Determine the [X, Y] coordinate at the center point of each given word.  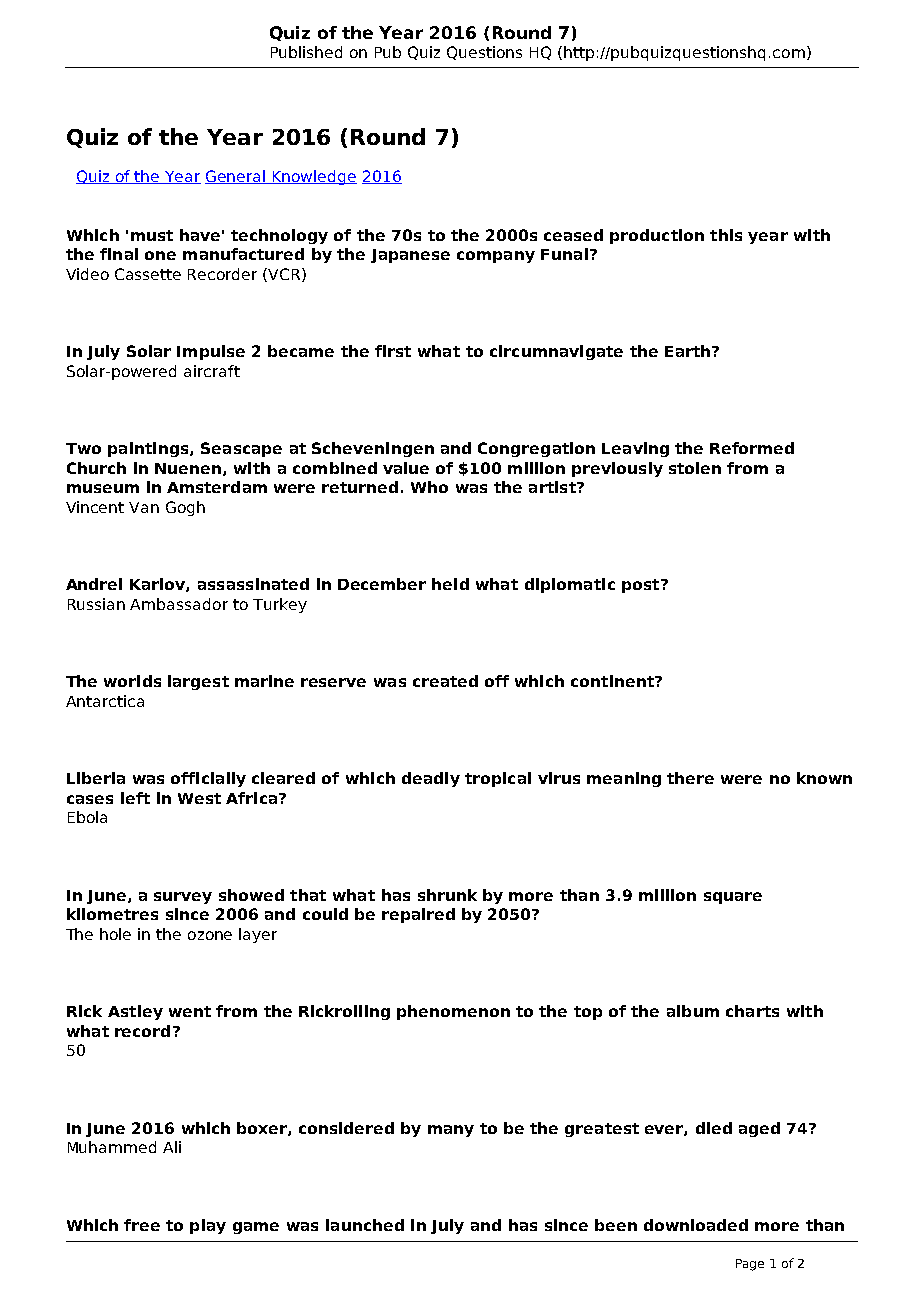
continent [613, 681]
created [445, 681]
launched [365, 1225]
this [726, 235]
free [142, 1225]
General [236, 177]
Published [306, 52]
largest [198, 682]
